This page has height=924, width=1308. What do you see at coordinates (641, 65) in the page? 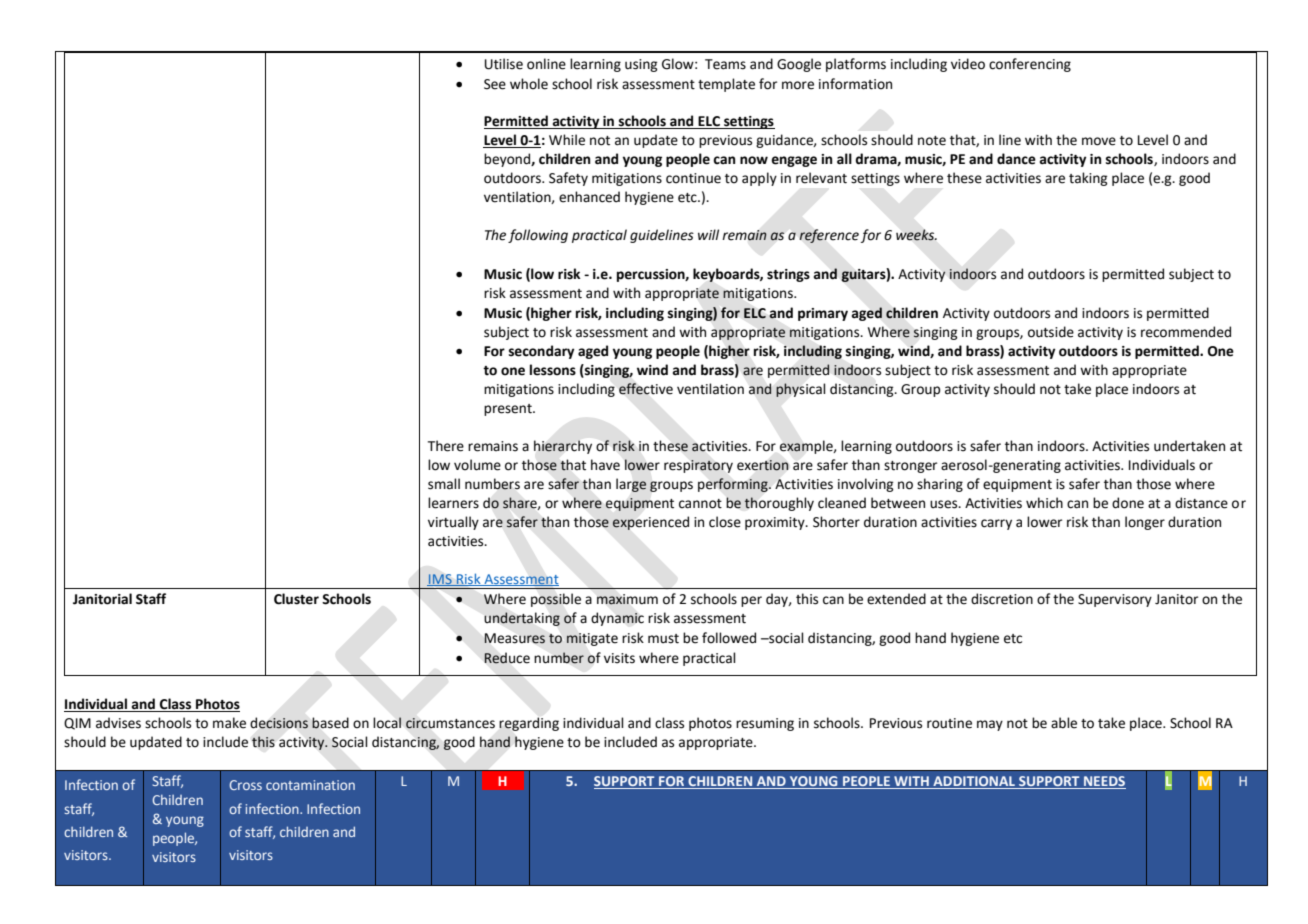
I see `using` at bounding box center [641, 65].
